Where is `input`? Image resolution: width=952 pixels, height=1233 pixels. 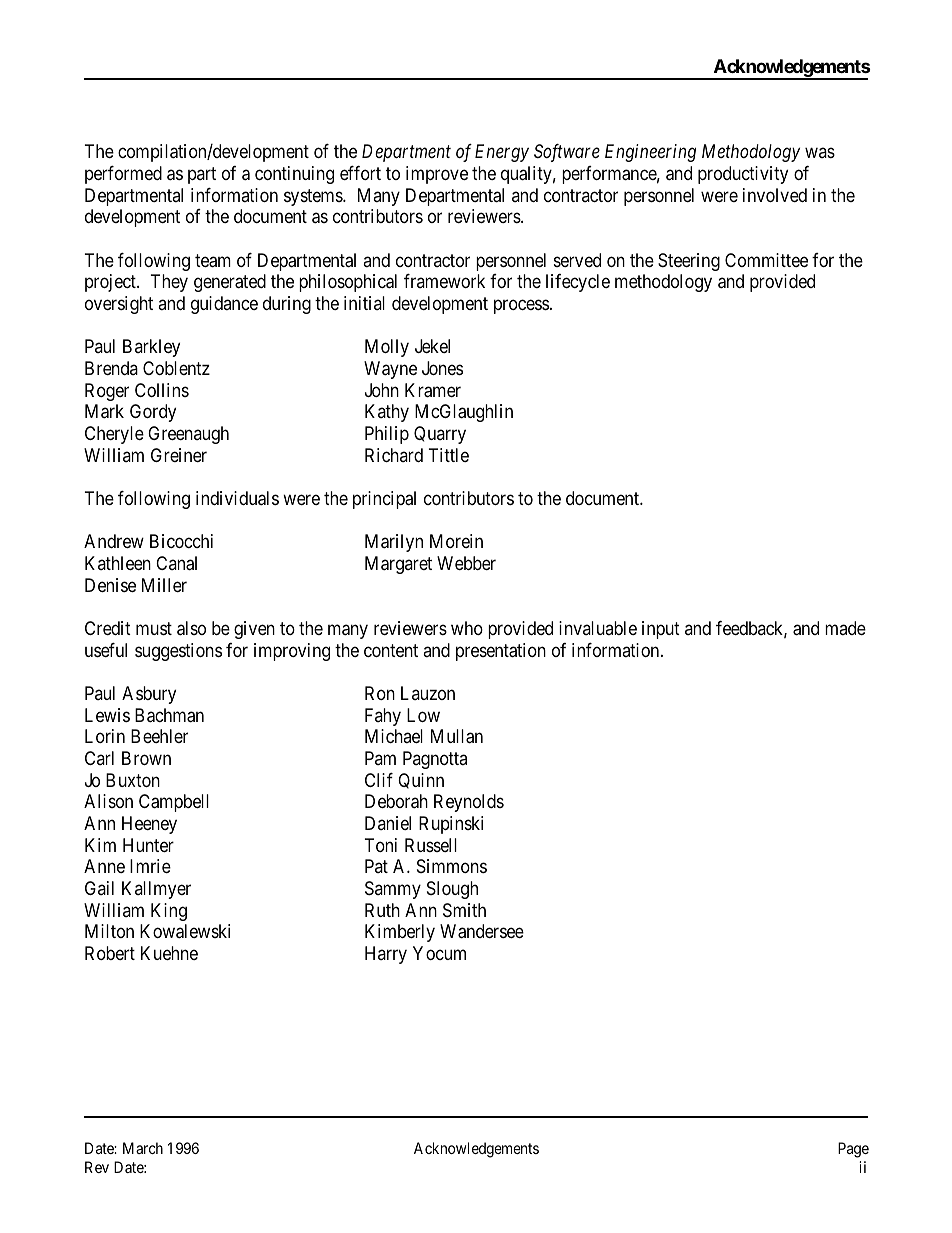 input is located at coordinates (661, 630).
